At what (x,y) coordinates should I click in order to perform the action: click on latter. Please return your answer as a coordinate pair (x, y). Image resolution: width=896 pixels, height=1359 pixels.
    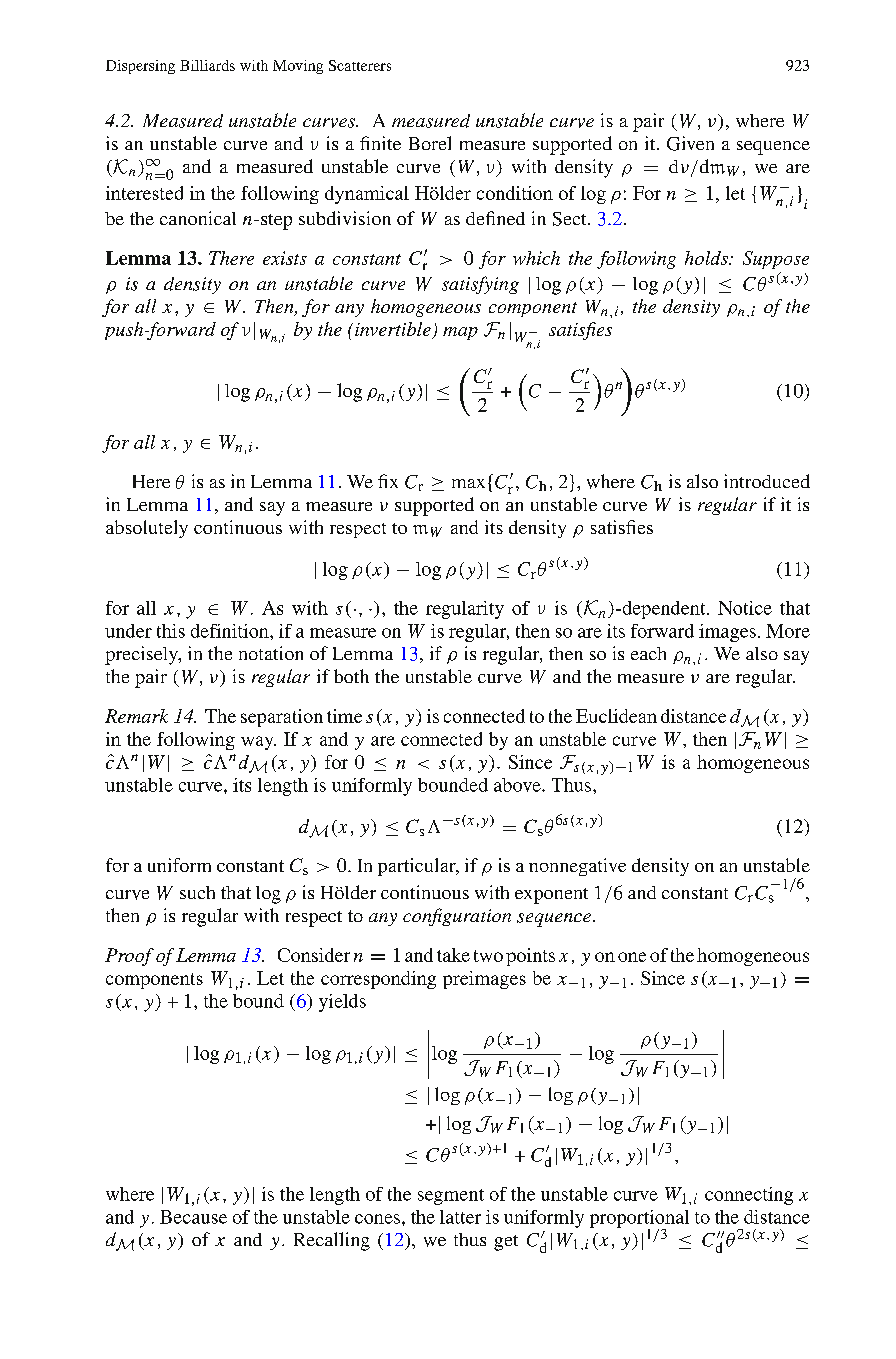
    Looking at the image, I should click on (460, 1217).
